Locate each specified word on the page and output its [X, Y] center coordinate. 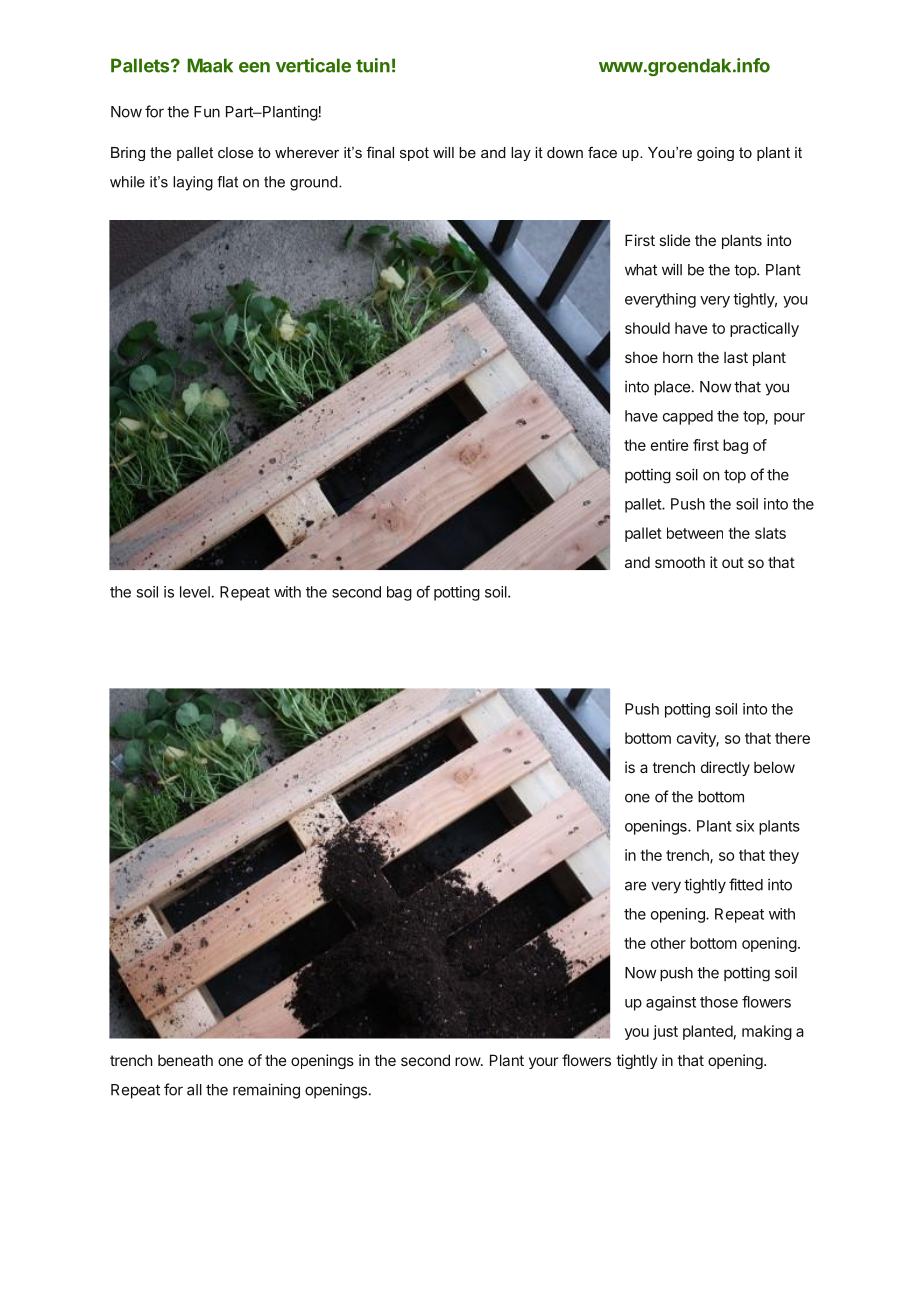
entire [670, 445]
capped [688, 417]
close [235, 152]
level [195, 592]
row [468, 1061]
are [635, 886]
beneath [185, 1060]
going [715, 154]
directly [725, 768]
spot [414, 154]
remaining [266, 1091]
